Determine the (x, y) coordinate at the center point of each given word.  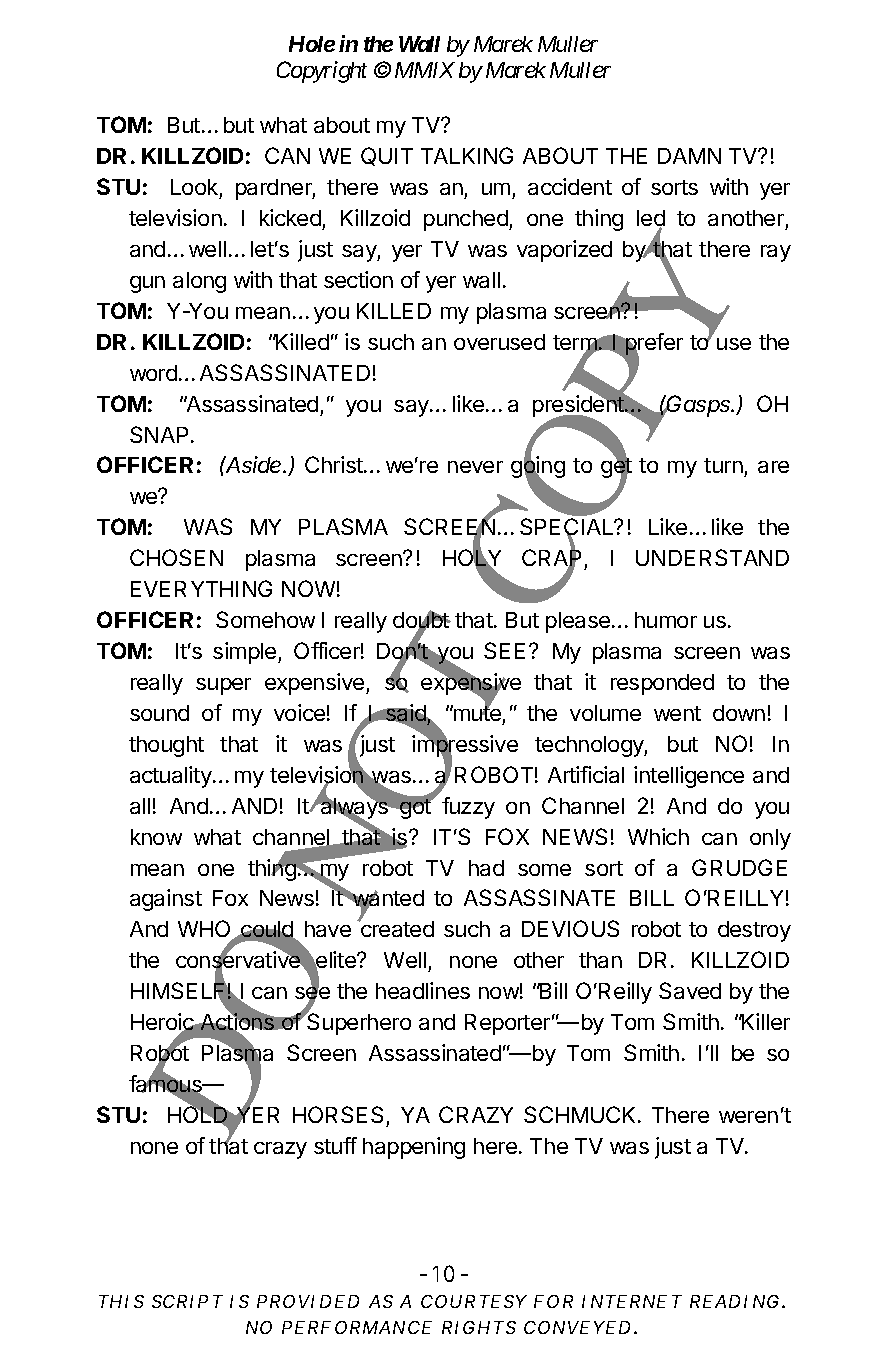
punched (467, 220)
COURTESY (474, 1301)
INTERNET (632, 1301)
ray (776, 253)
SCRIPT (187, 1301)
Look (194, 187)
